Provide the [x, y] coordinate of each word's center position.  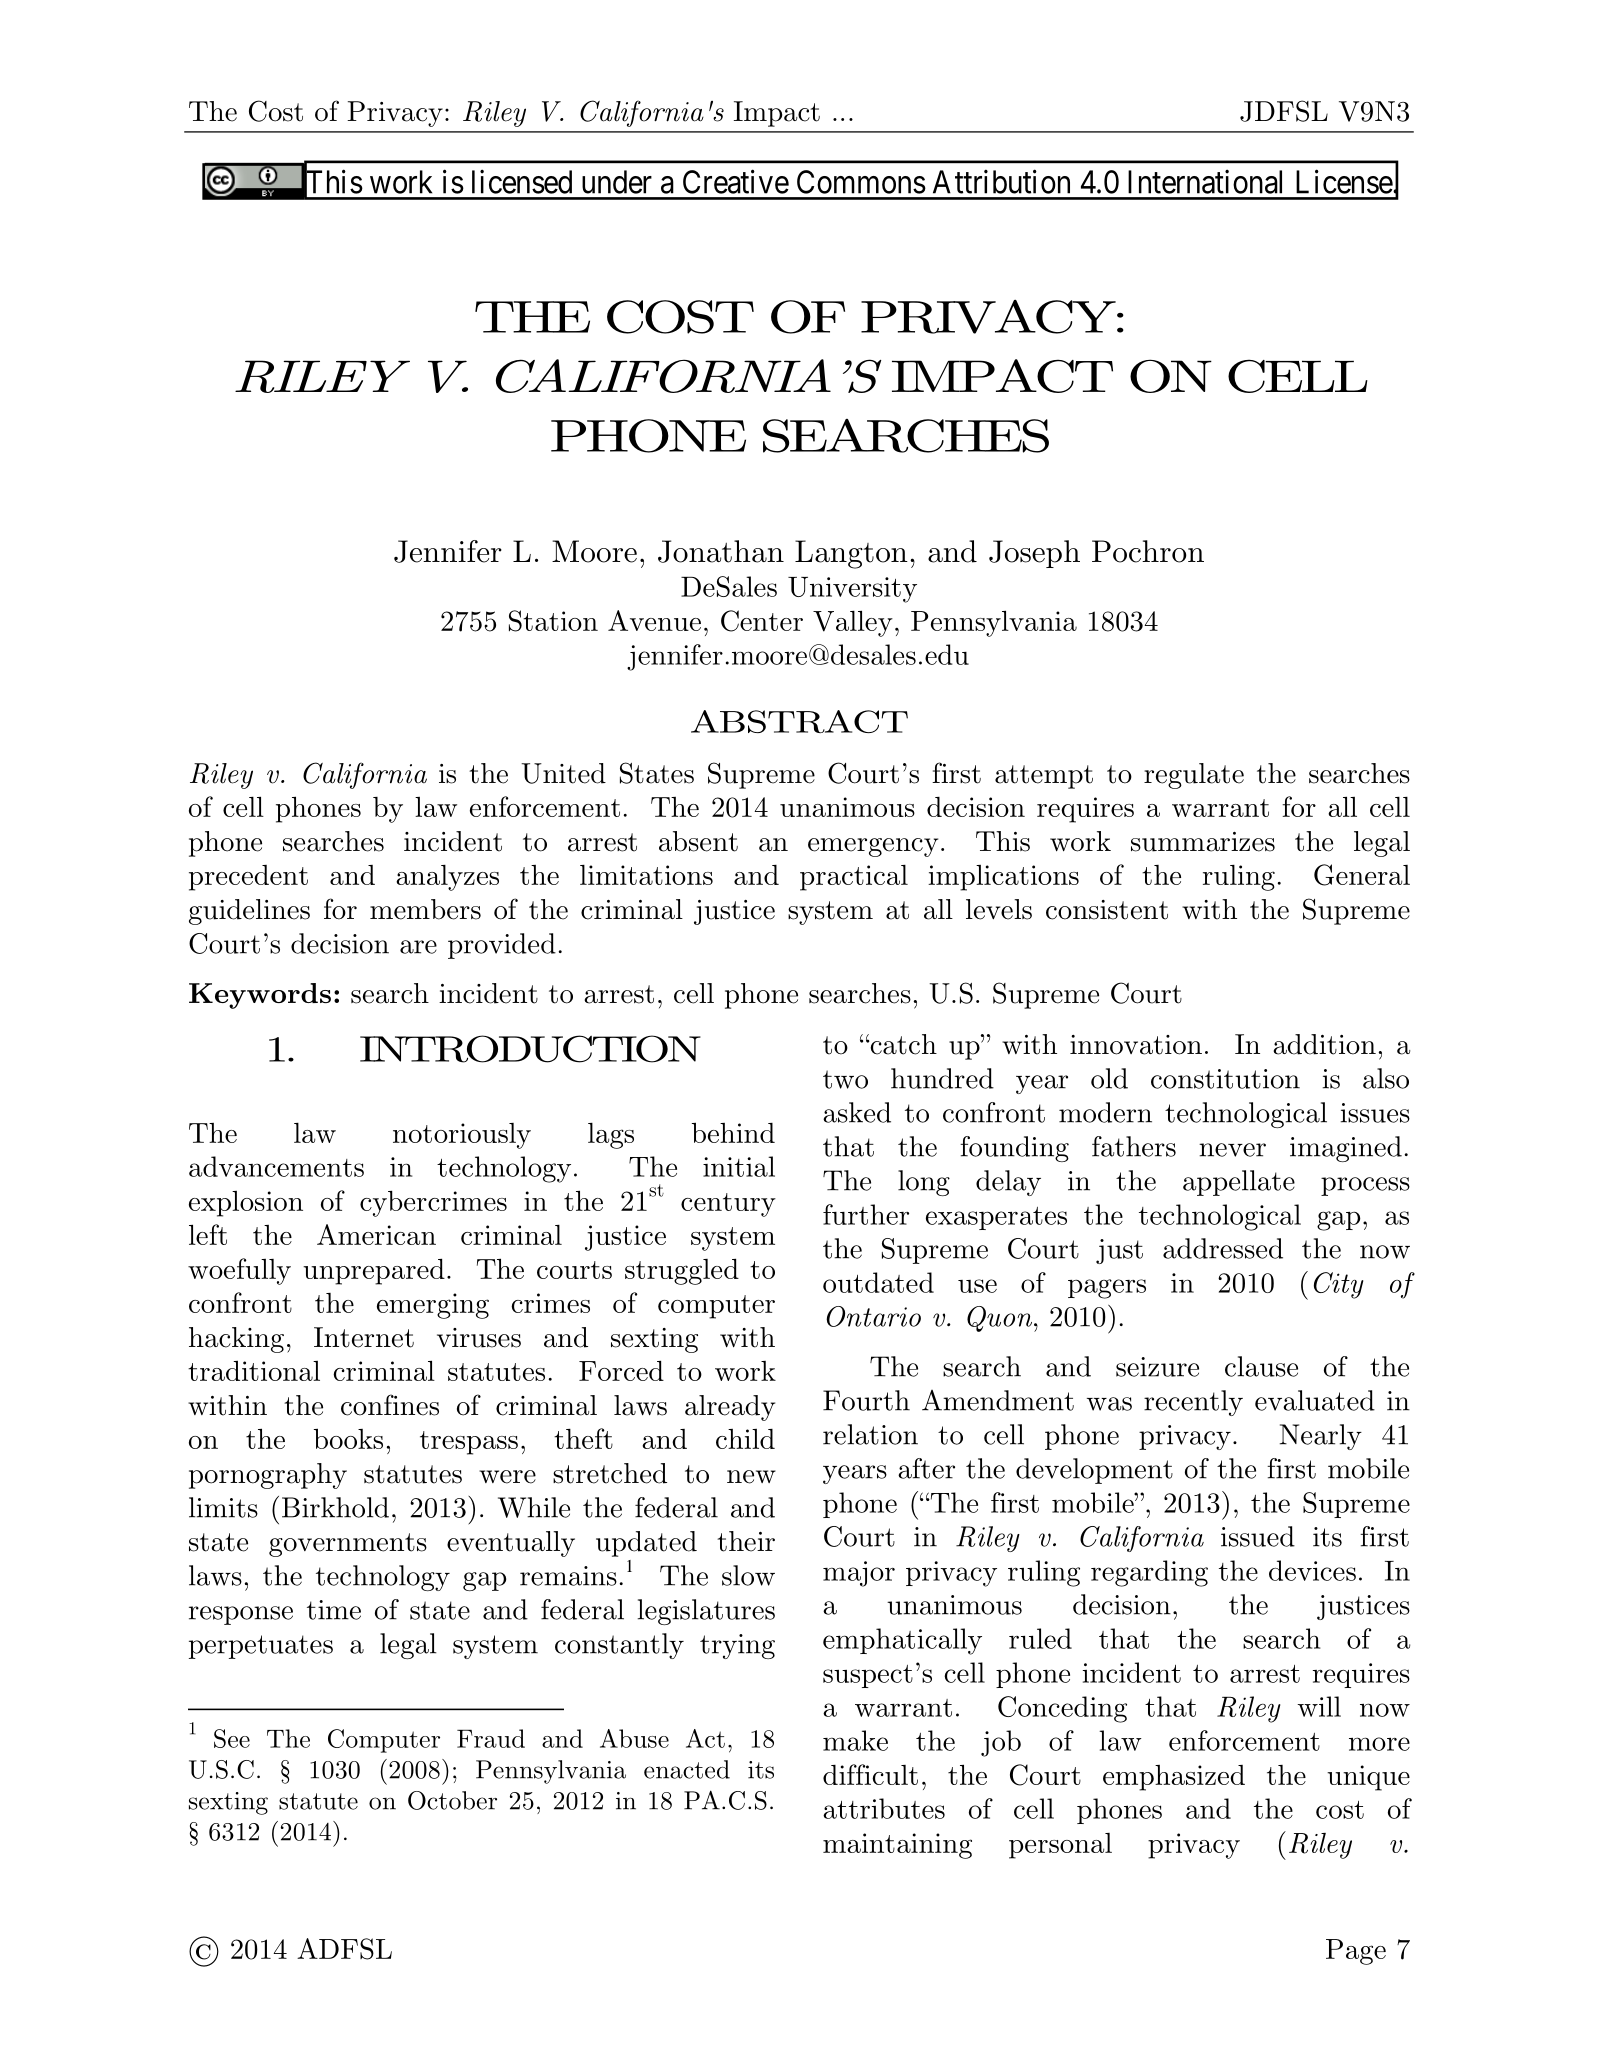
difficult [870, 1774]
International [1205, 181]
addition [1324, 1044]
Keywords [260, 996]
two [845, 1079]
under [617, 182]
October [452, 1800]
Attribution [1001, 181]
